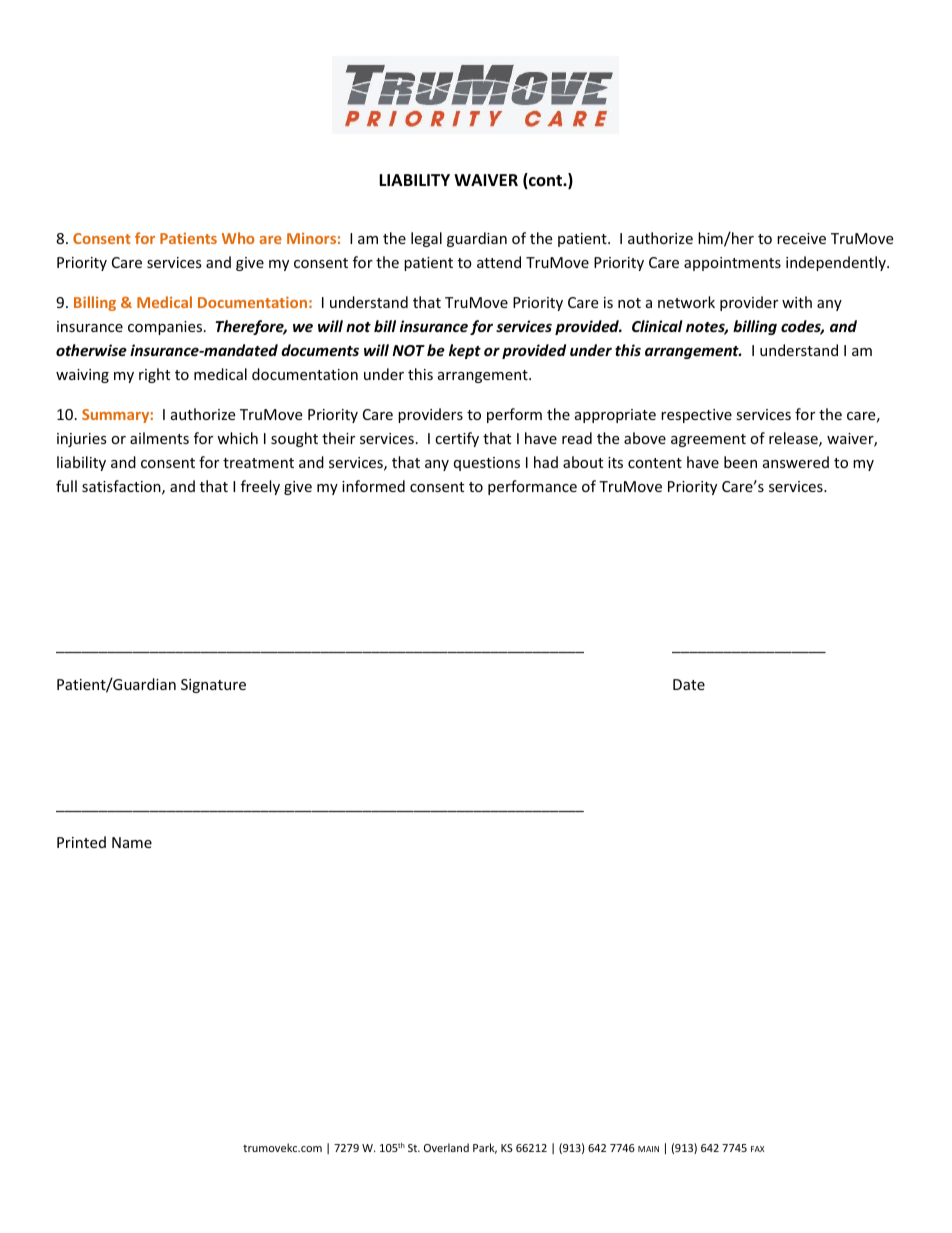 This screenshot has width=952, height=1233. Describe the element at coordinates (213, 686) in the screenshot. I see `Signature` at that location.
